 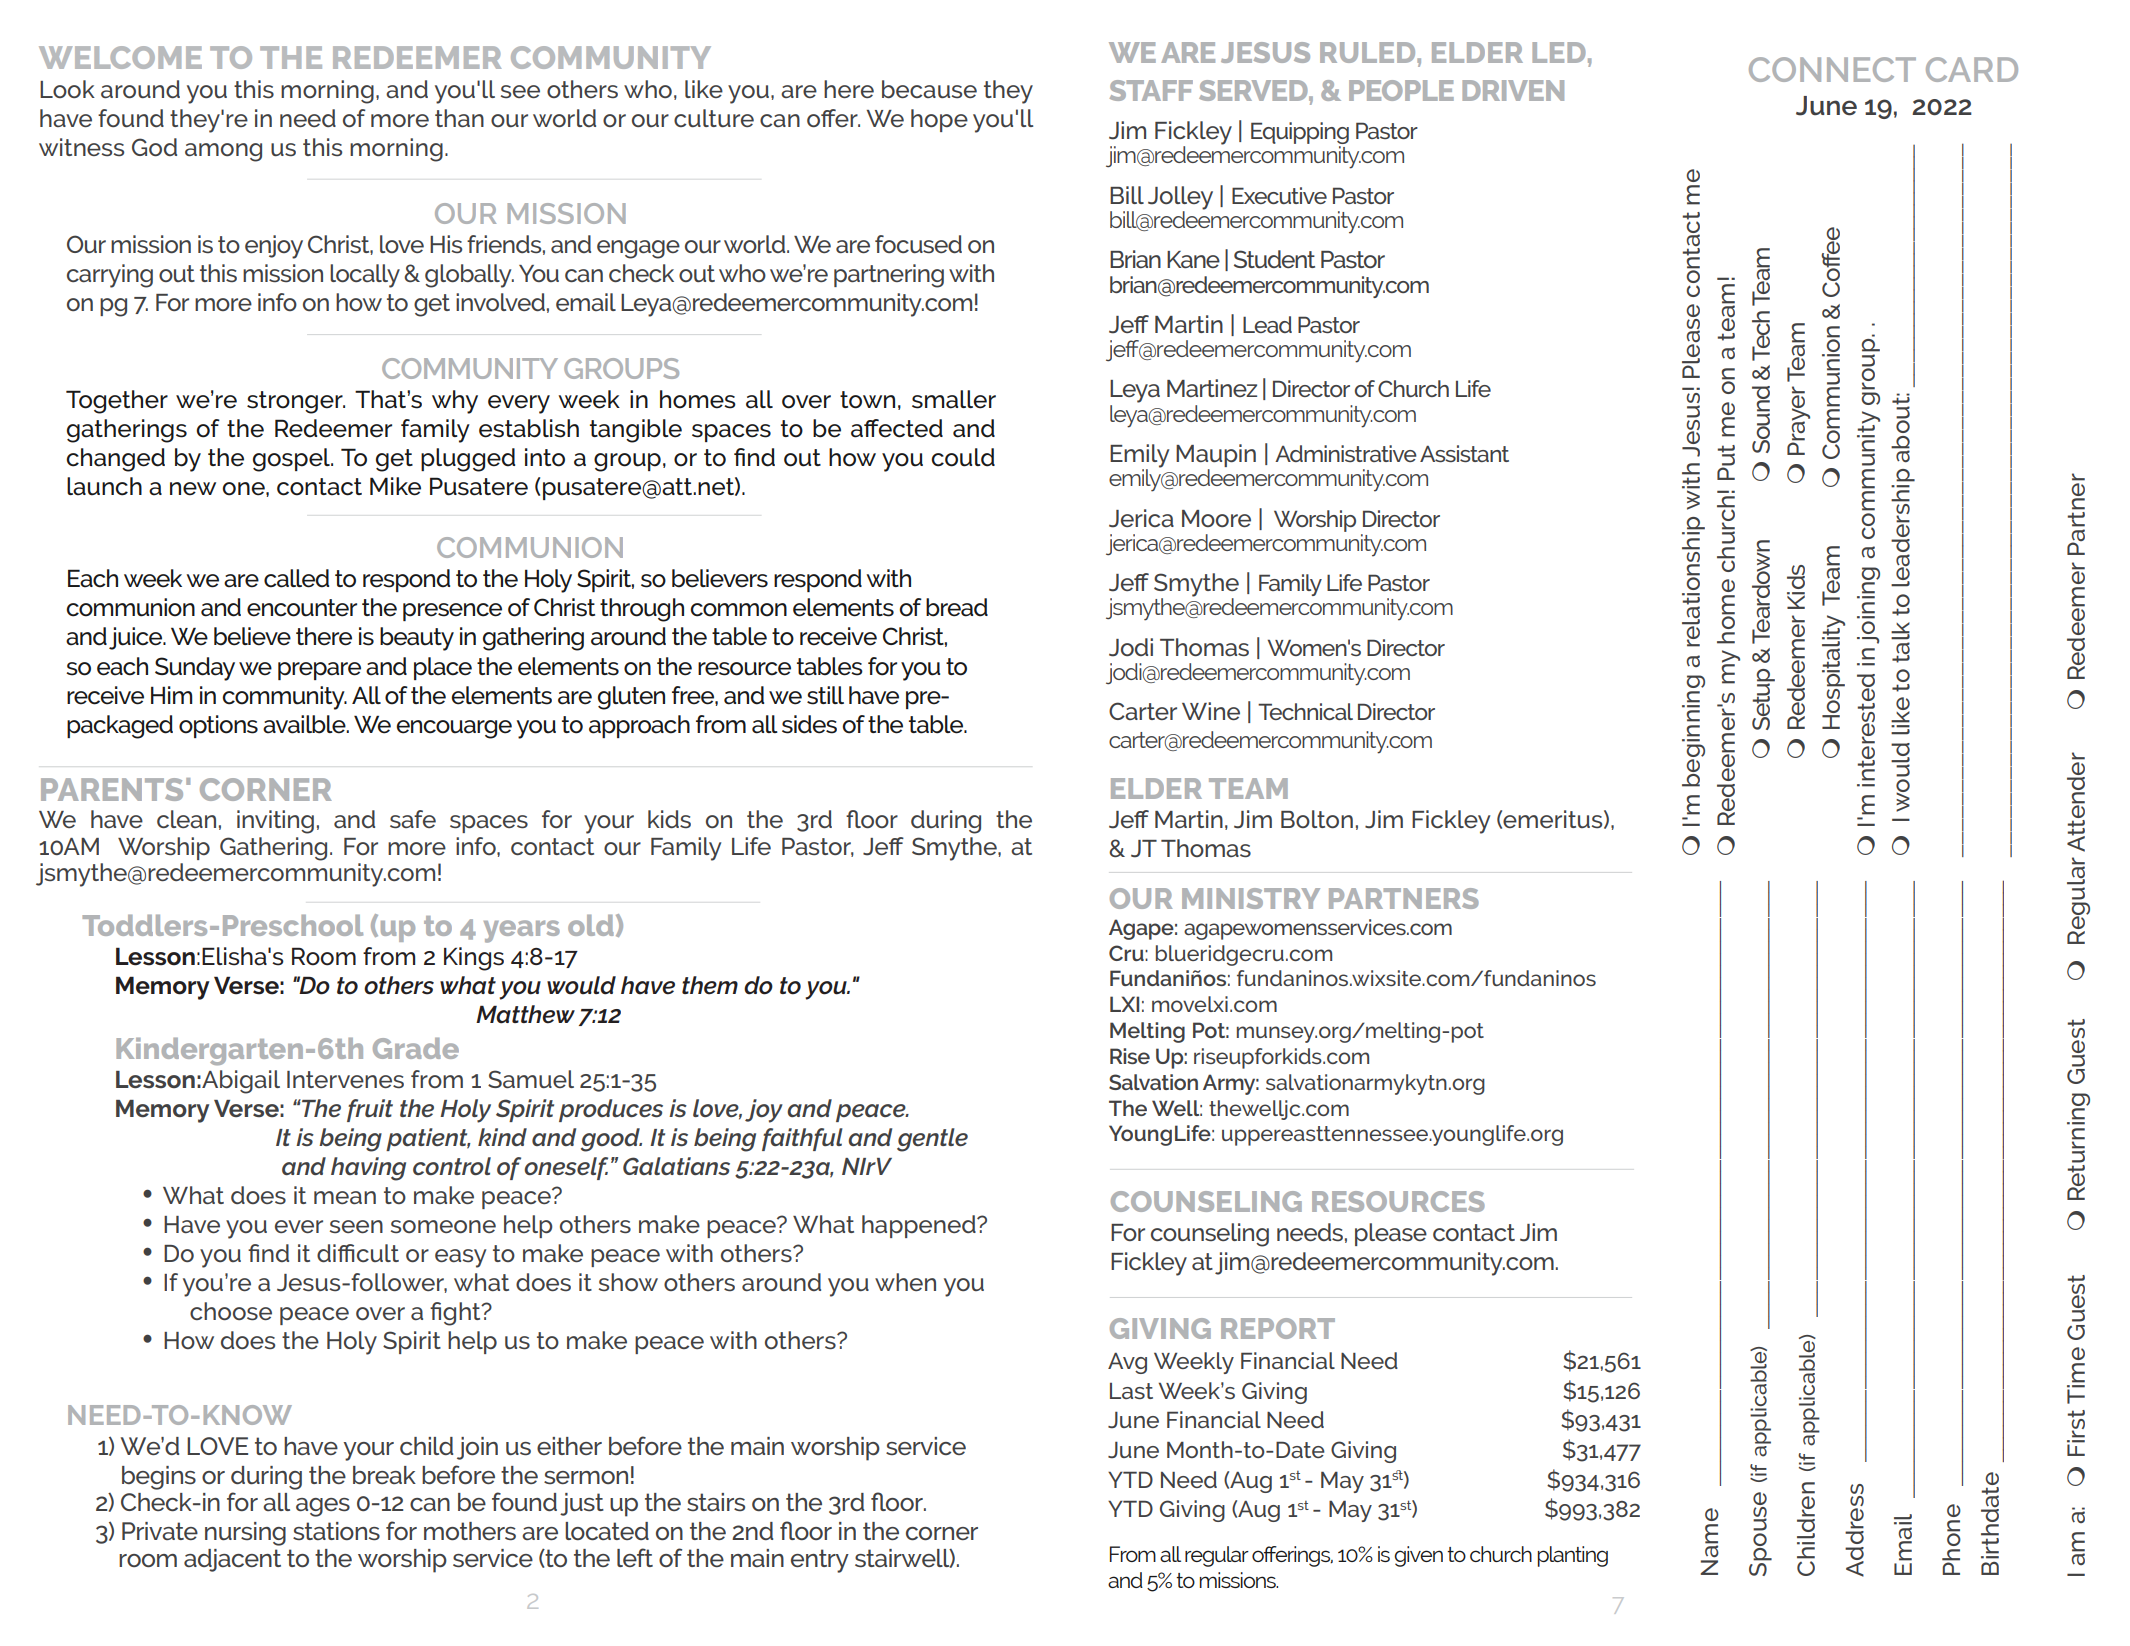 I want to click on among, so click(x=223, y=152).
